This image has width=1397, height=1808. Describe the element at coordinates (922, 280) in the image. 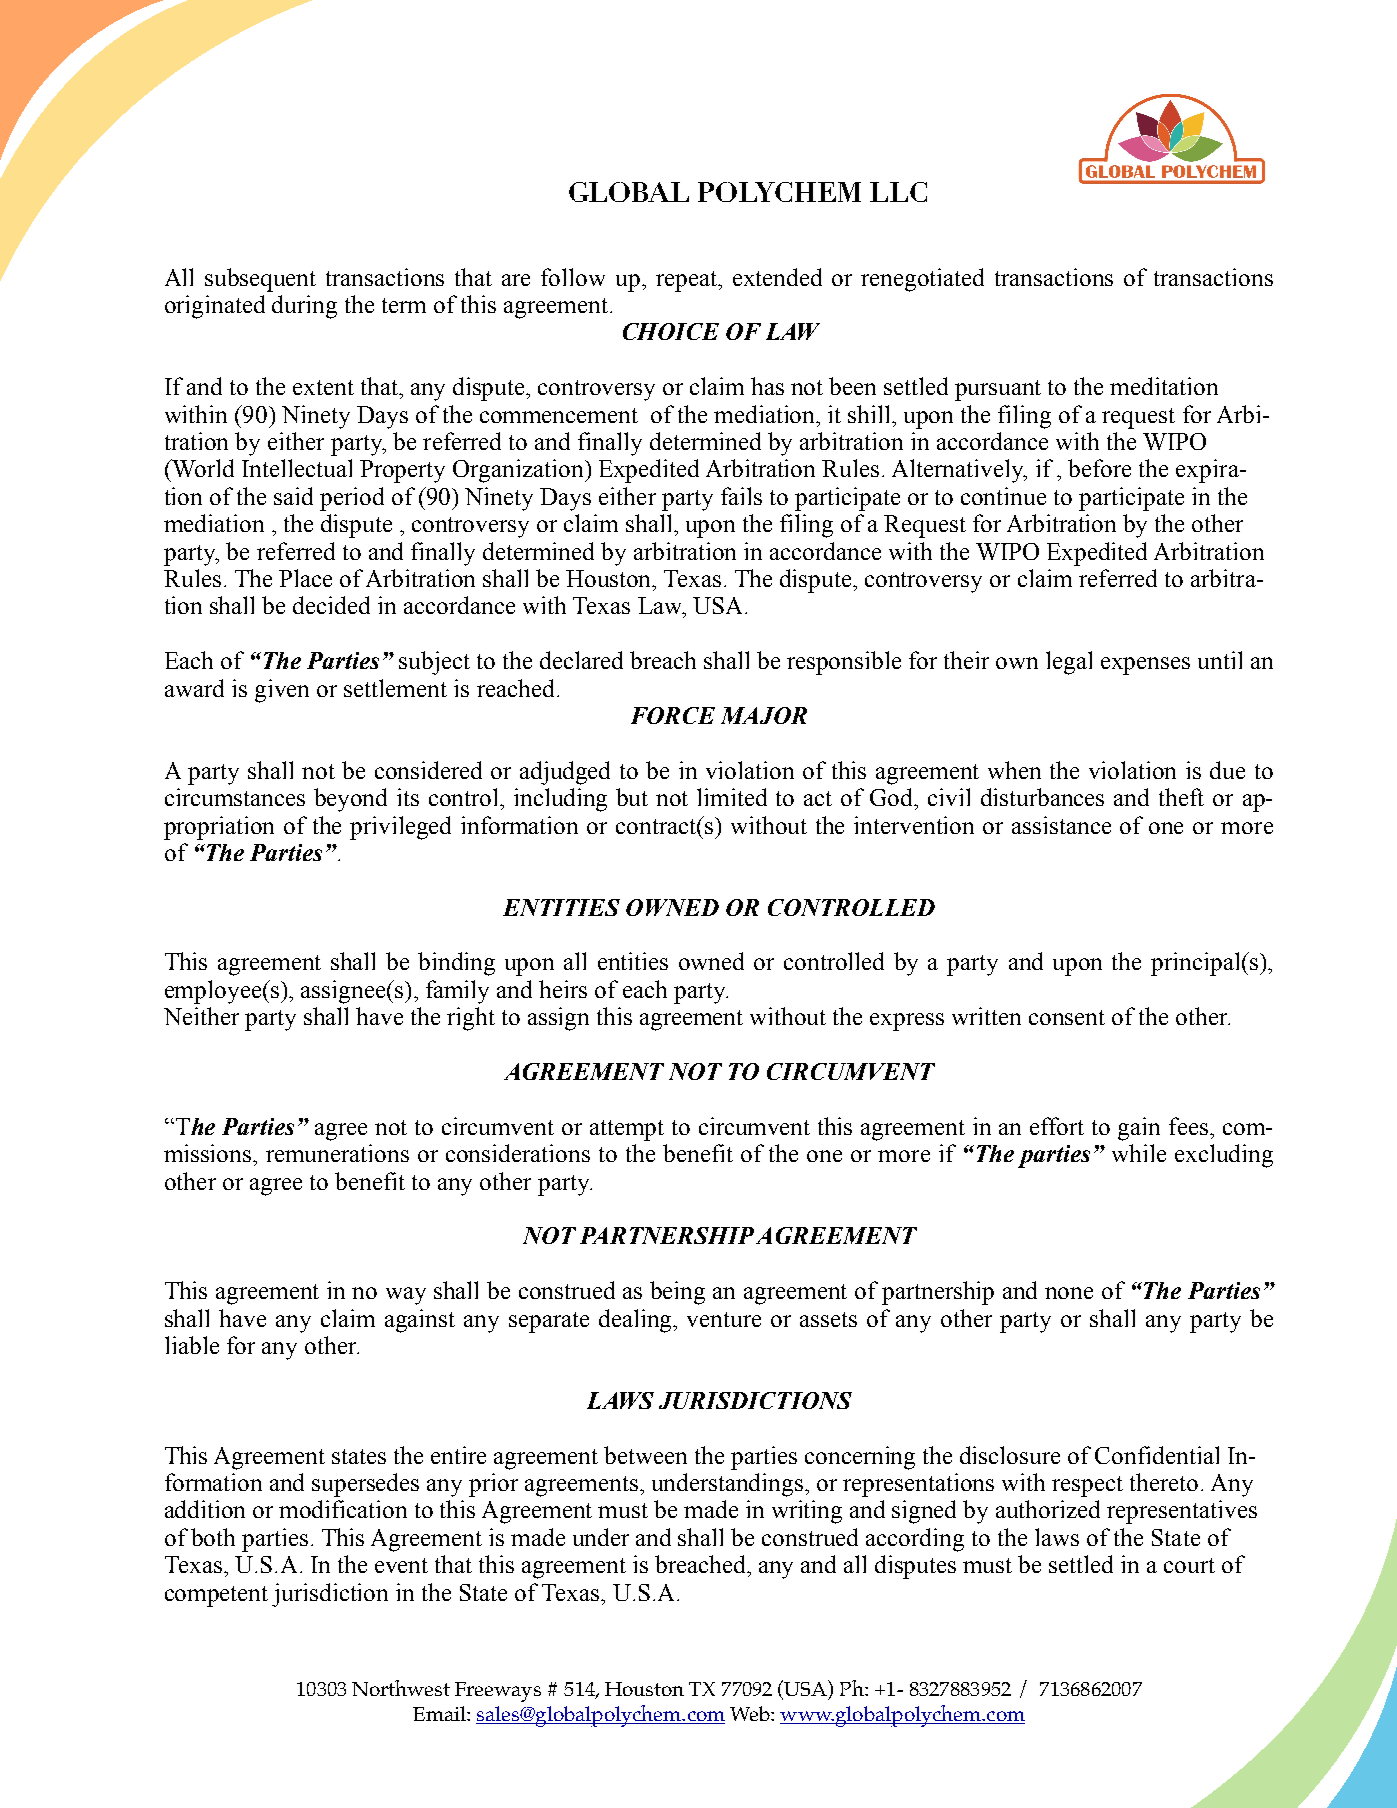

I see `renegotiated` at that location.
